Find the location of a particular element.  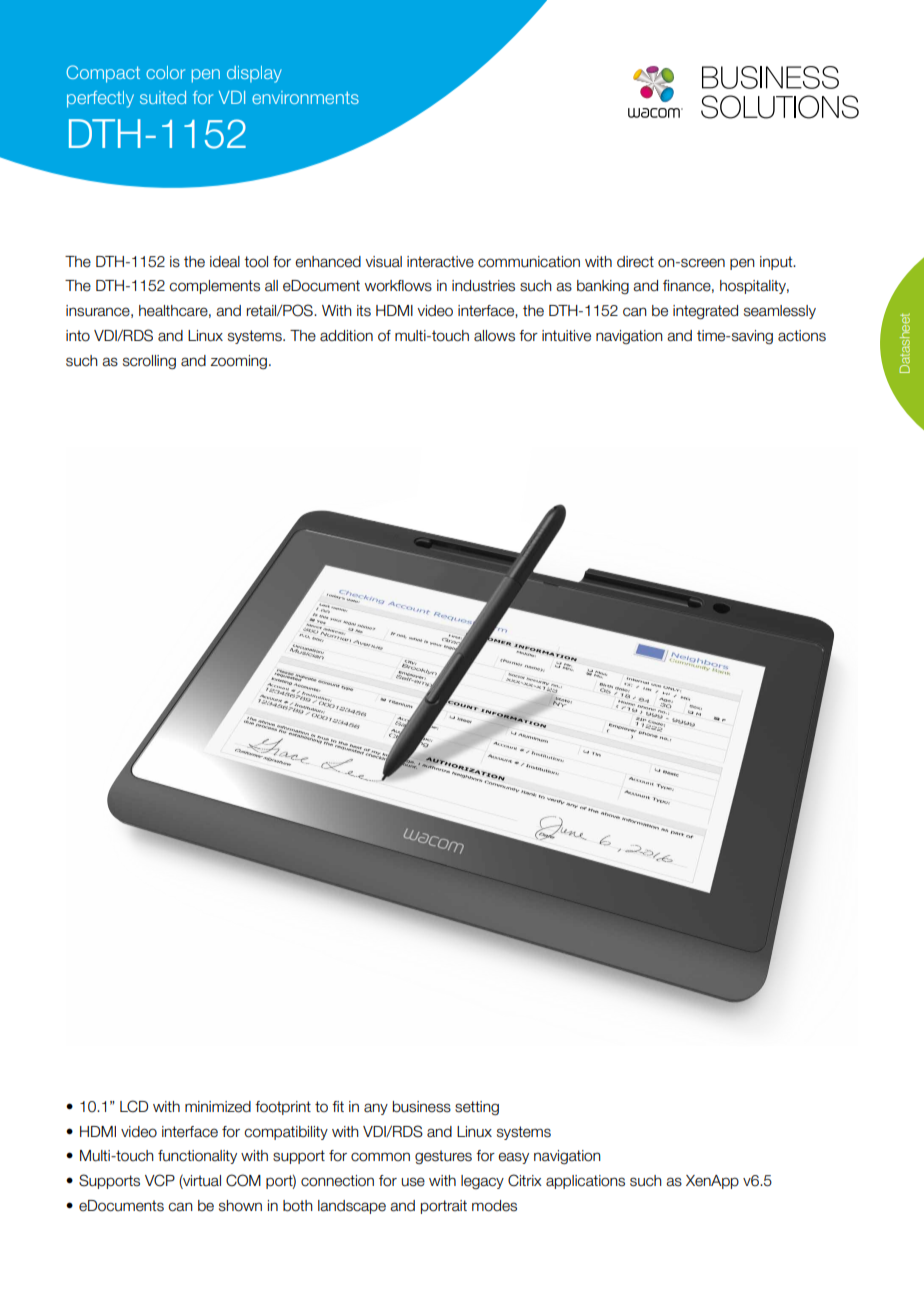

allows is located at coordinates (494, 336).
